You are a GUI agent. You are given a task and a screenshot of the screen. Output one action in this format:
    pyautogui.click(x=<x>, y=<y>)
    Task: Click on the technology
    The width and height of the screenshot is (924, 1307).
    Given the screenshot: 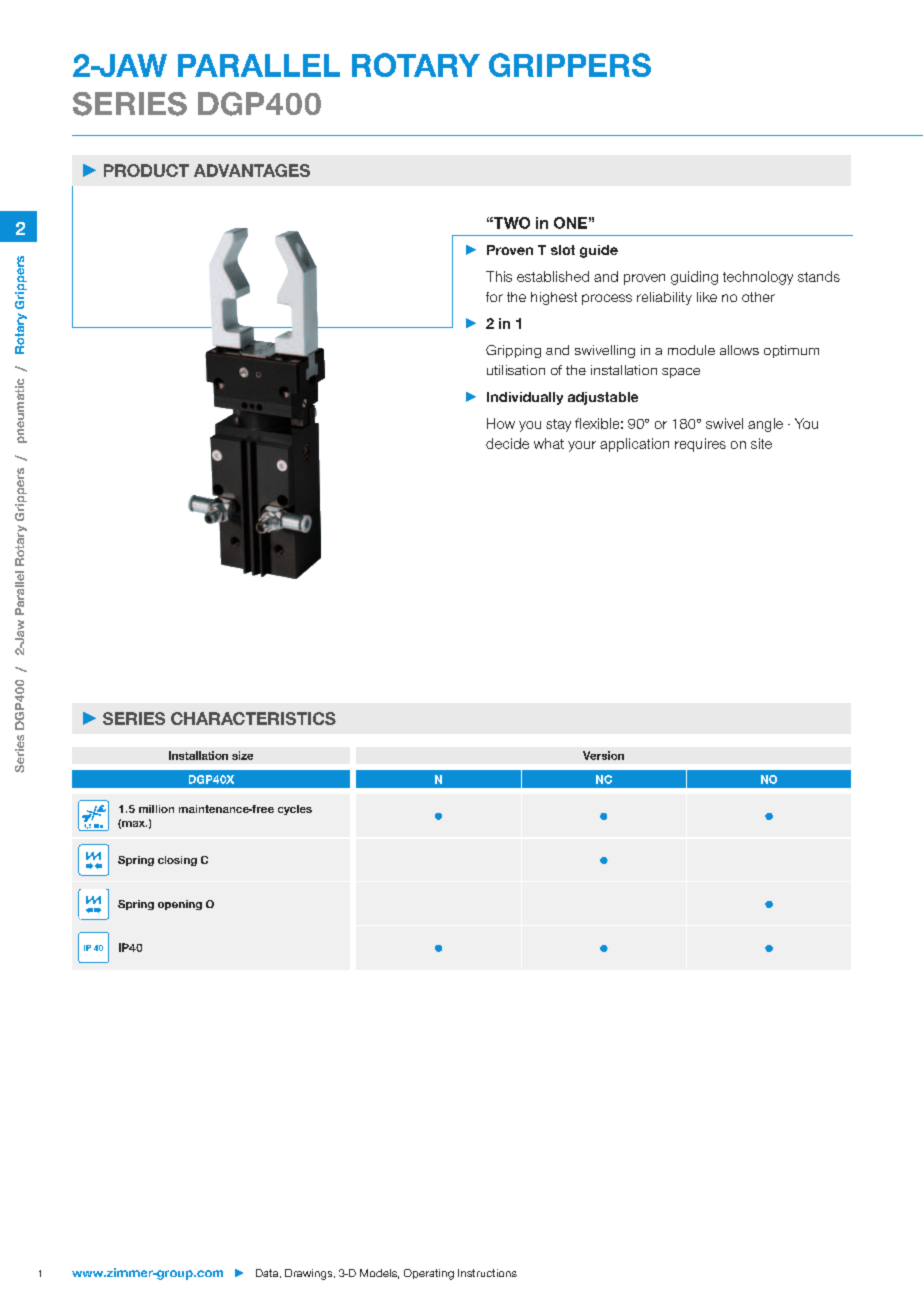 What is the action you would take?
    pyautogui.click(x=758, y=278)
